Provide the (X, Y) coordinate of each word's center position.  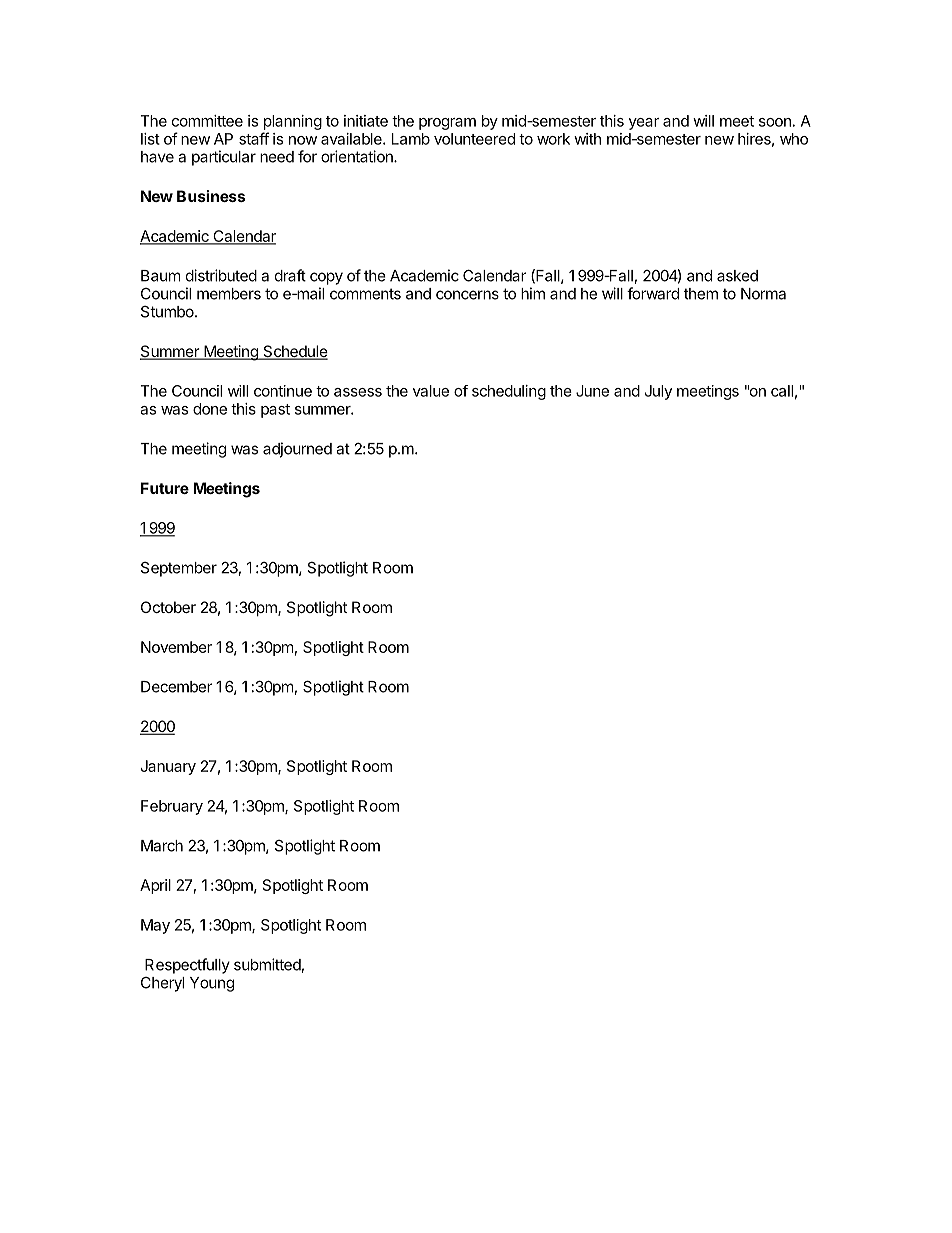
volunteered (474, 139)
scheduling (509, 392)
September (179, 569)
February (172, 807)
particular (224, 158)
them (701, 294)
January (168, 767)
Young (212, 984)
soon (775, 122)
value (431, 391)
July (658, 392)
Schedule (294, 352)
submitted (268, 965)
